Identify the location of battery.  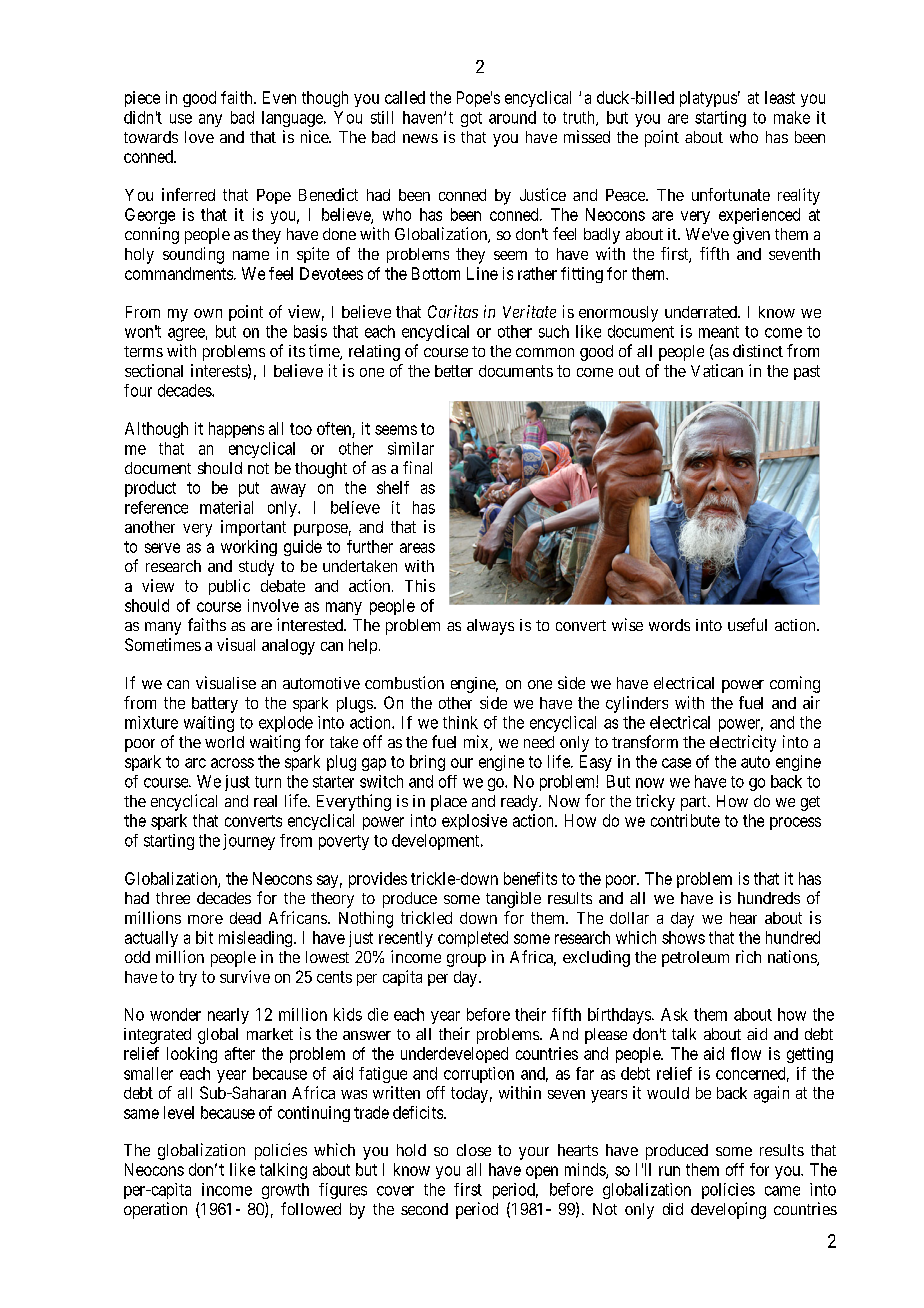
(215, 705).
